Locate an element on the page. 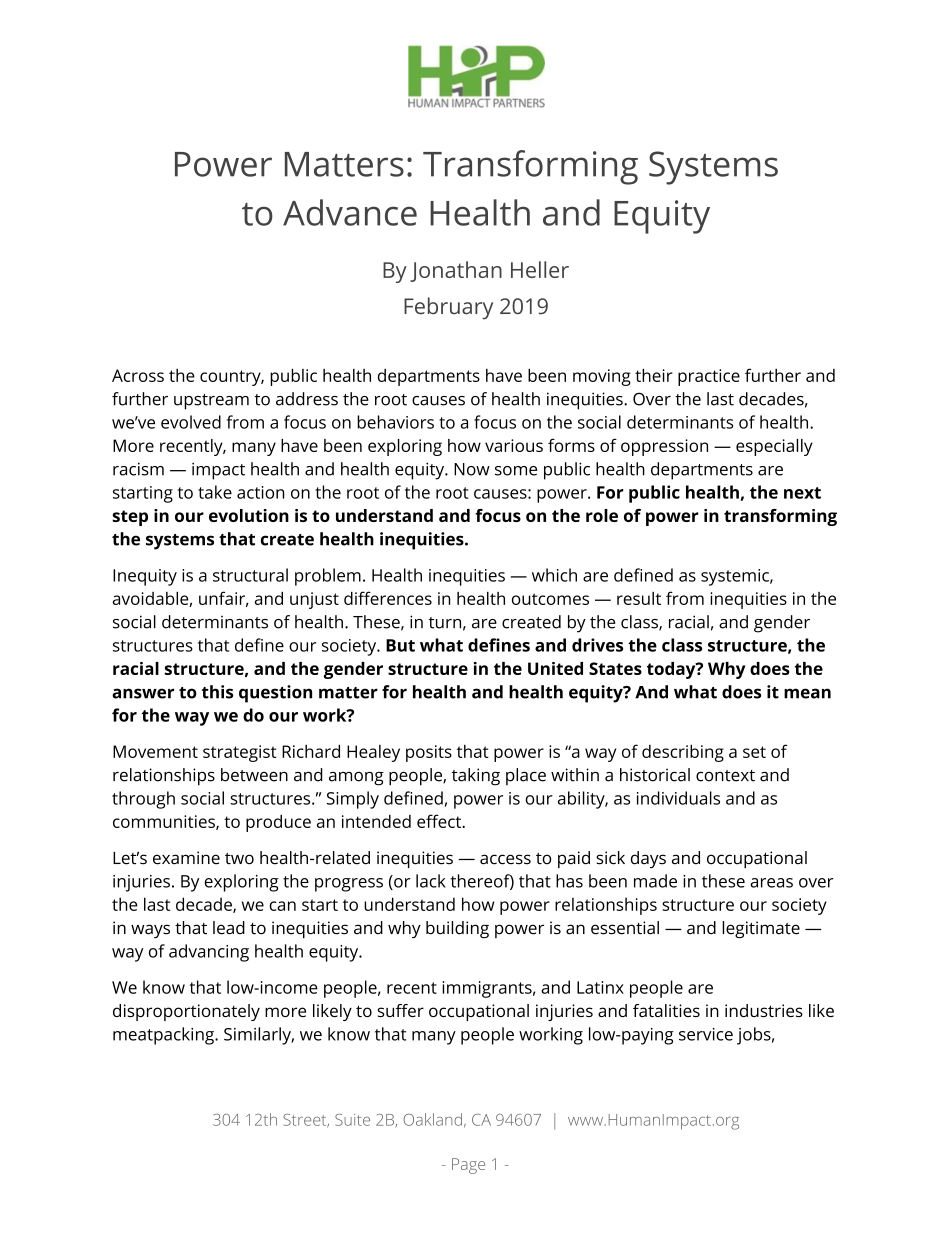 This document has width=952, height=1233. Advance is located at coordinates (350, 212).
